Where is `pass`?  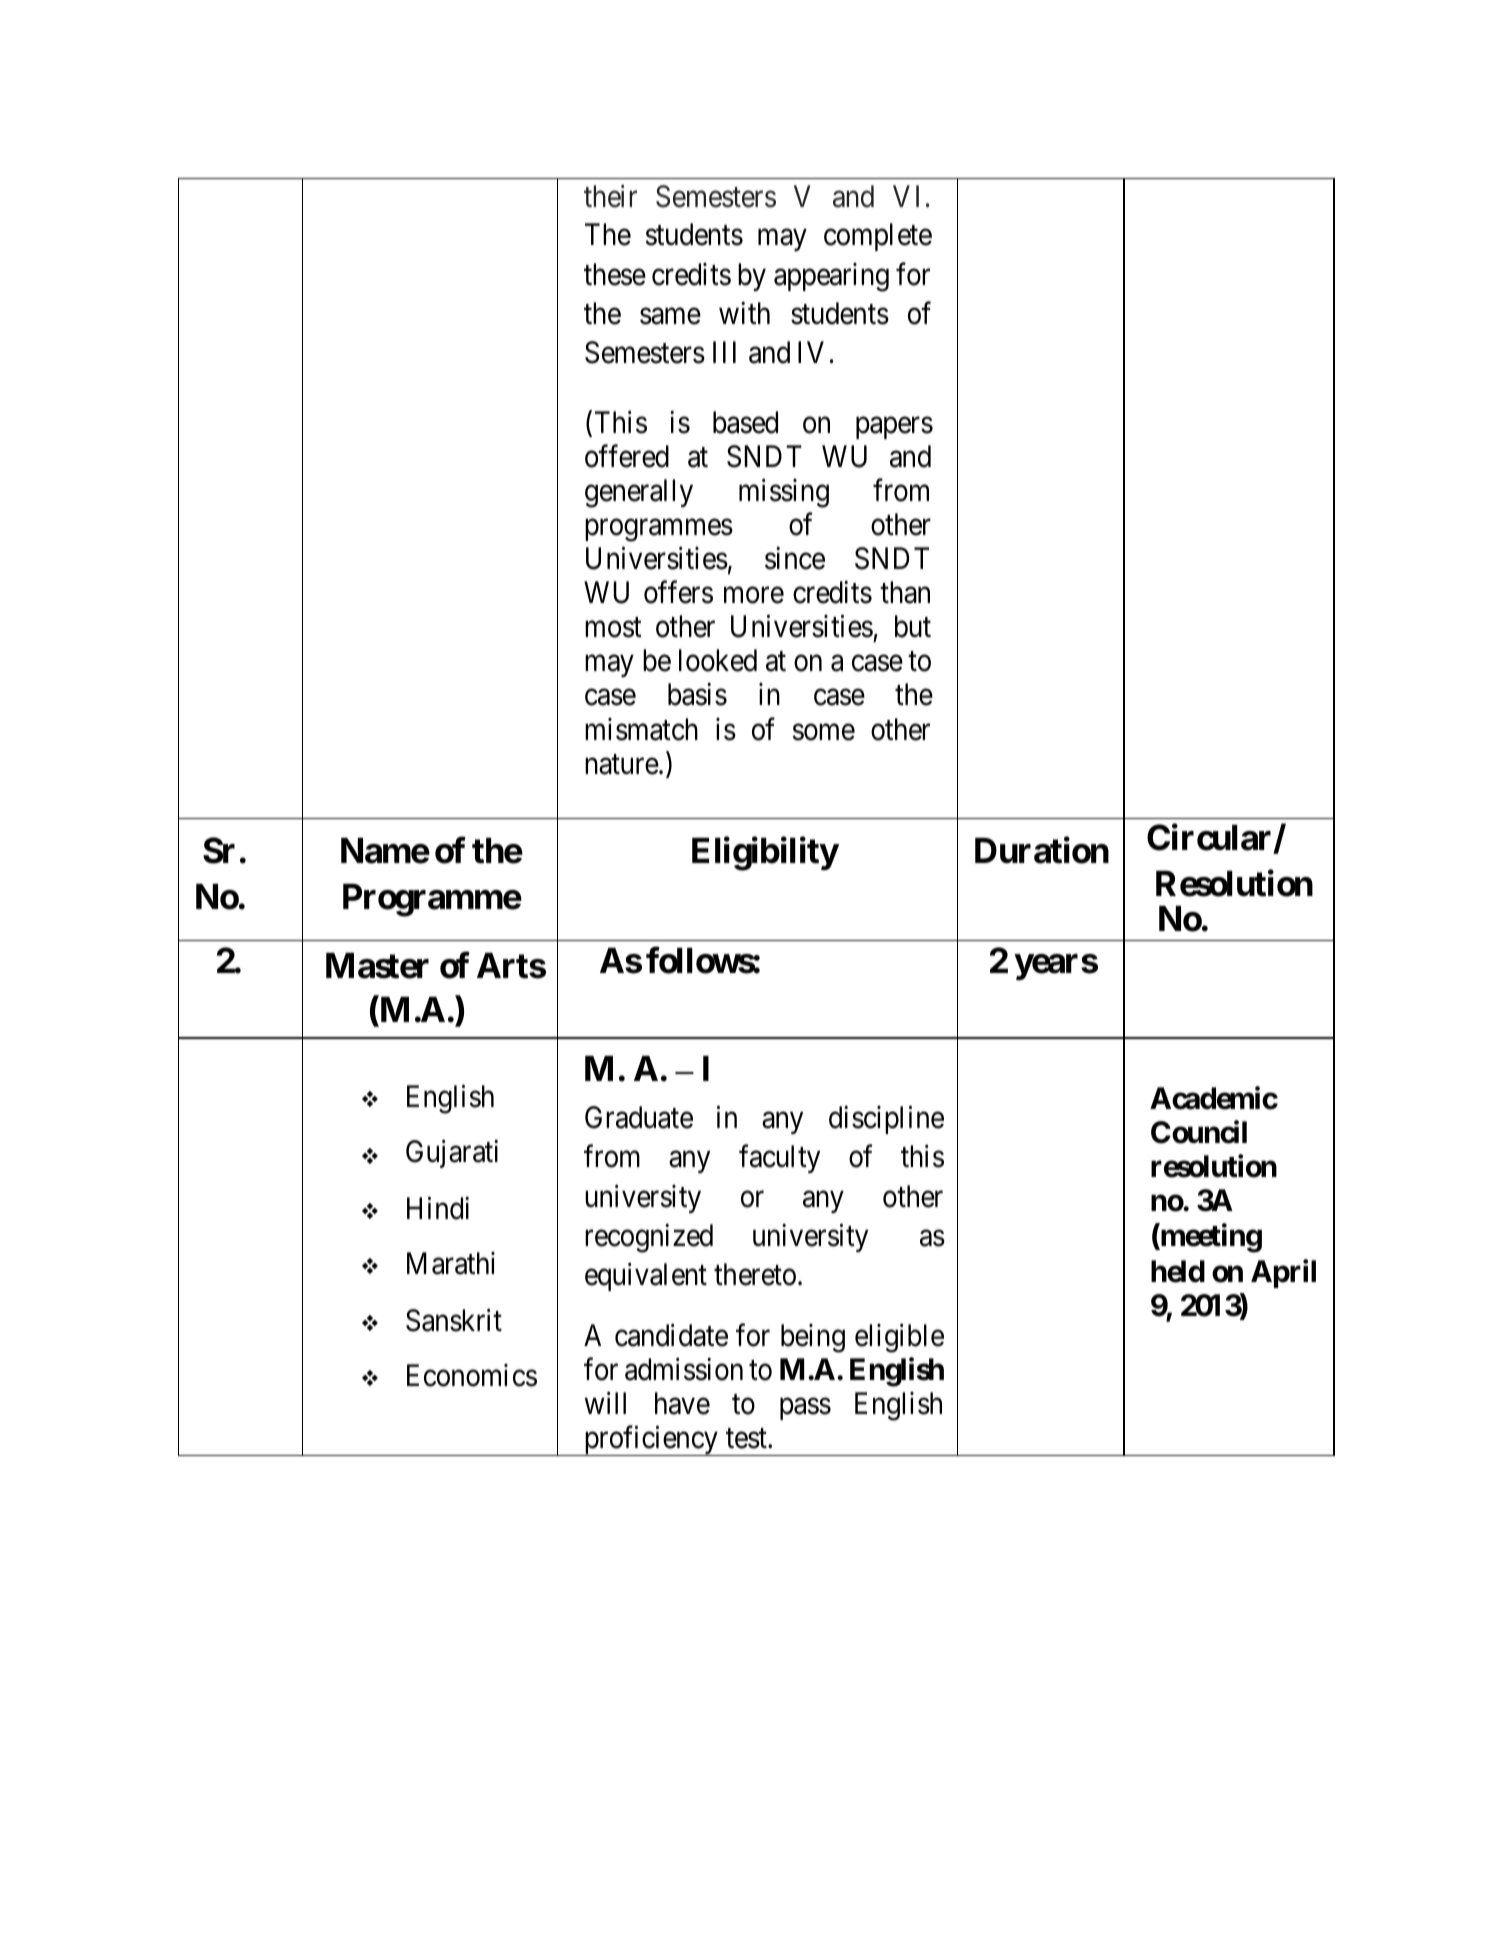
pass is located at coordinates (805, 1409).
